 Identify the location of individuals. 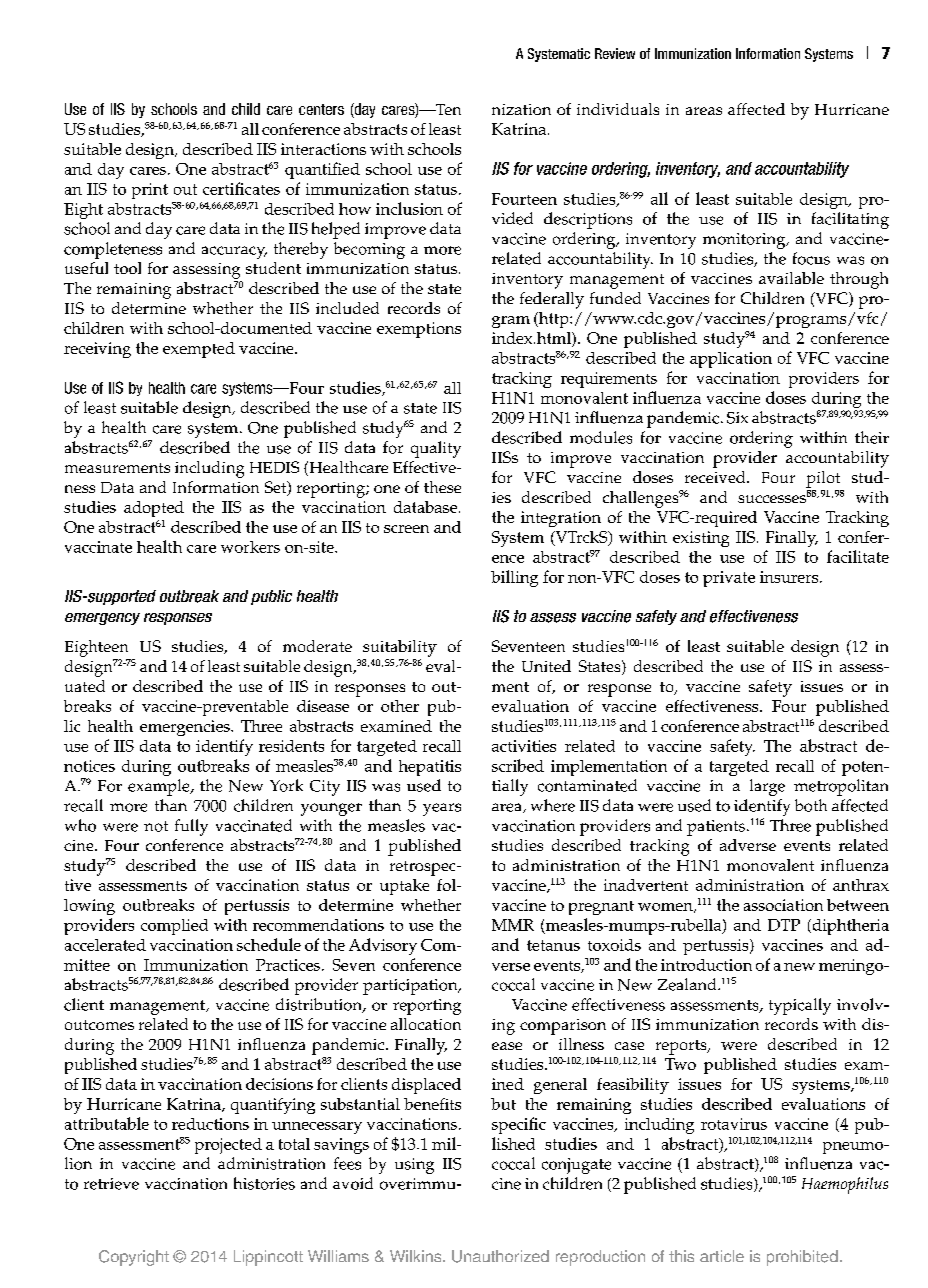
(618, 109).
